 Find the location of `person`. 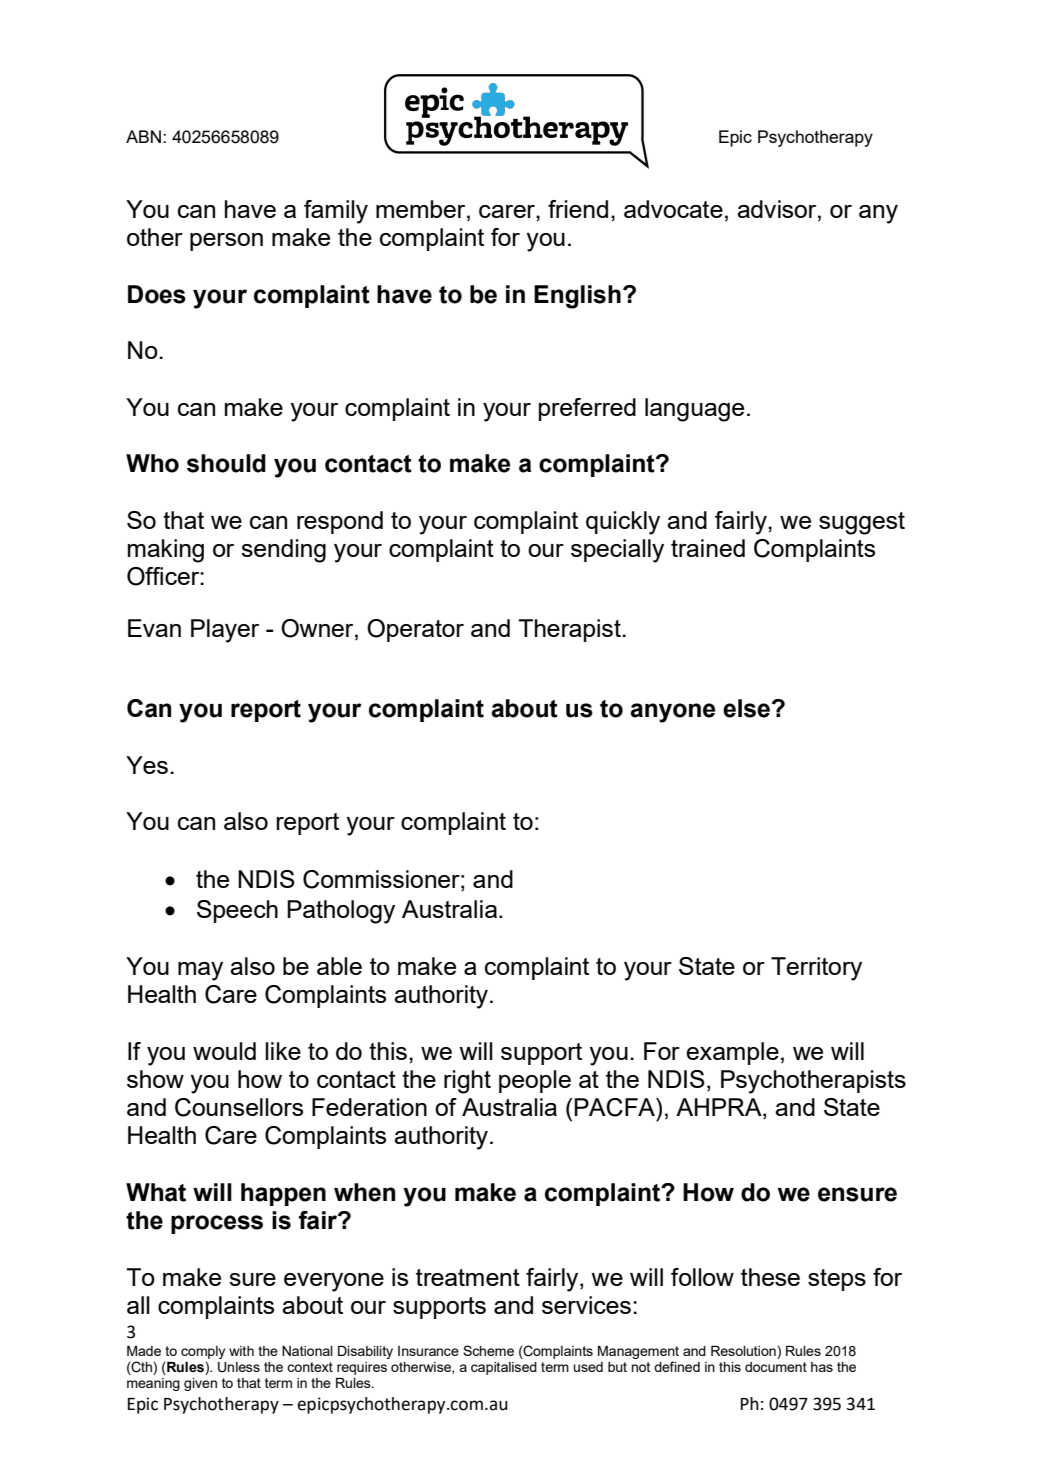

person is located at coordinates (226, 242).
